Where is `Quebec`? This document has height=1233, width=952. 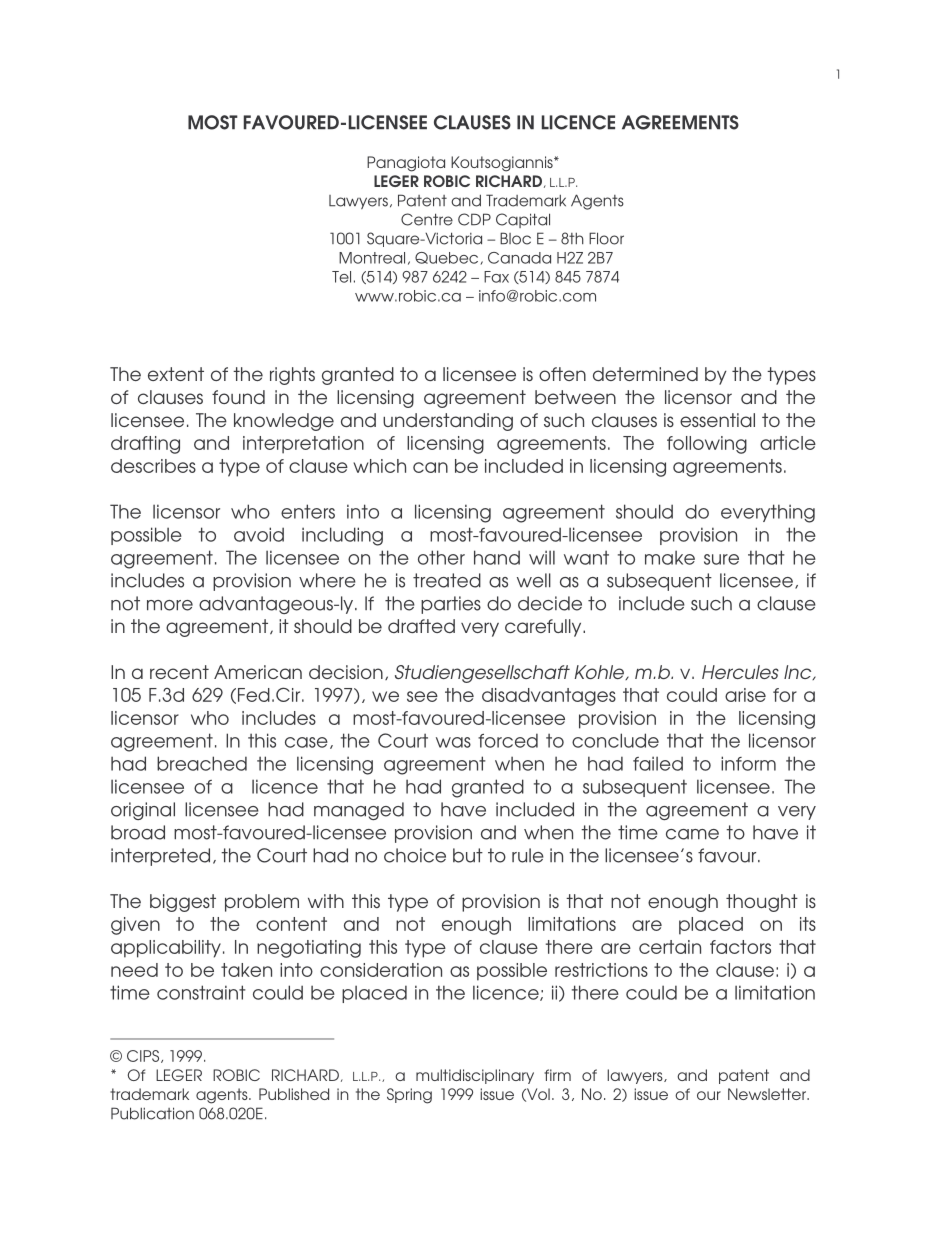 Quebec is located at coordinates (448, 258).
